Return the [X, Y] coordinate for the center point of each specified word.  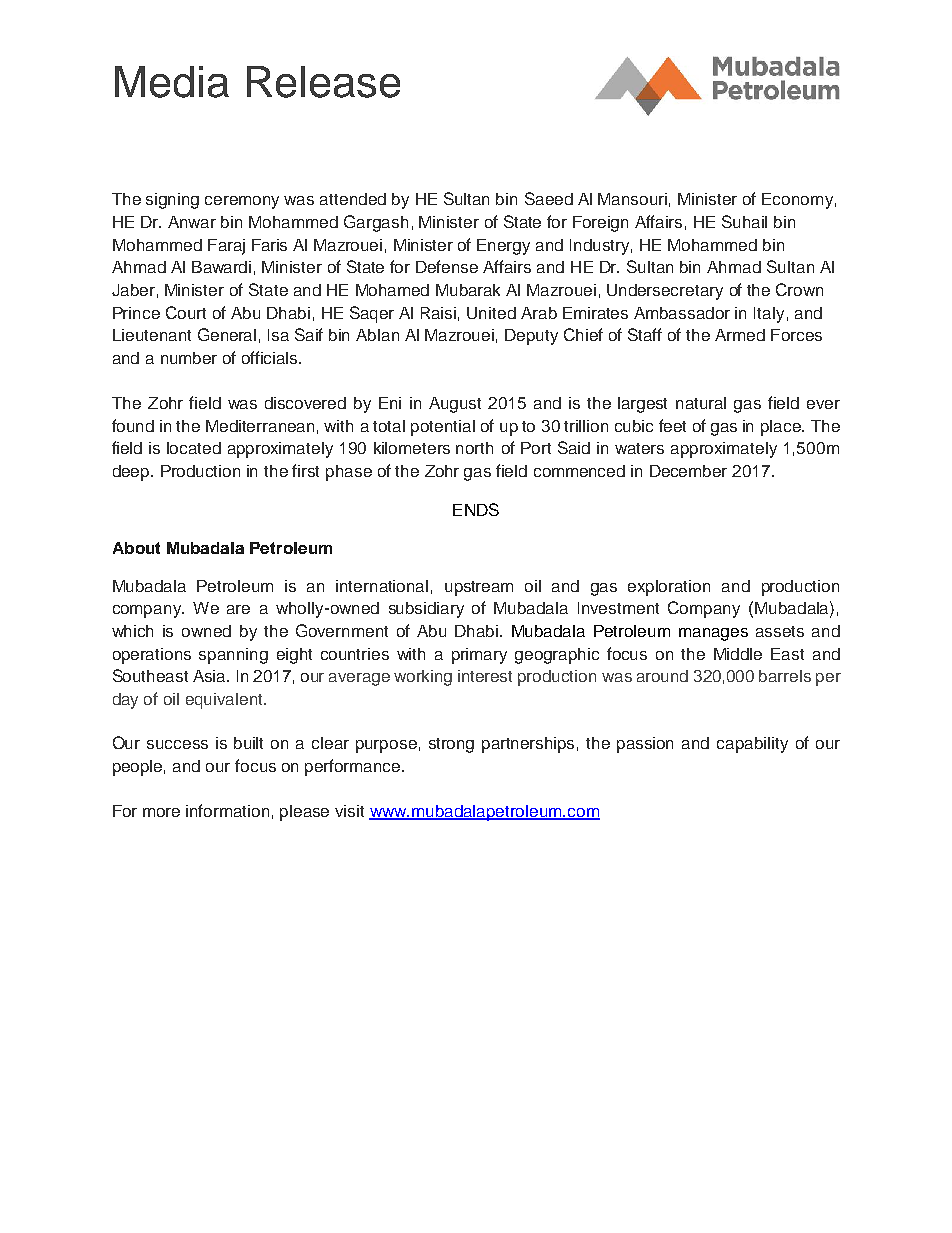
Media [172, 82]
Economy [797, 201]
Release [323, 82]
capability [752, 745]
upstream [479, 588]
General [227, 334]
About [136, 548]
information [227, 810]
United [491, 313]
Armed [740, 335]
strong [451, 745]
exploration [669, 588]
